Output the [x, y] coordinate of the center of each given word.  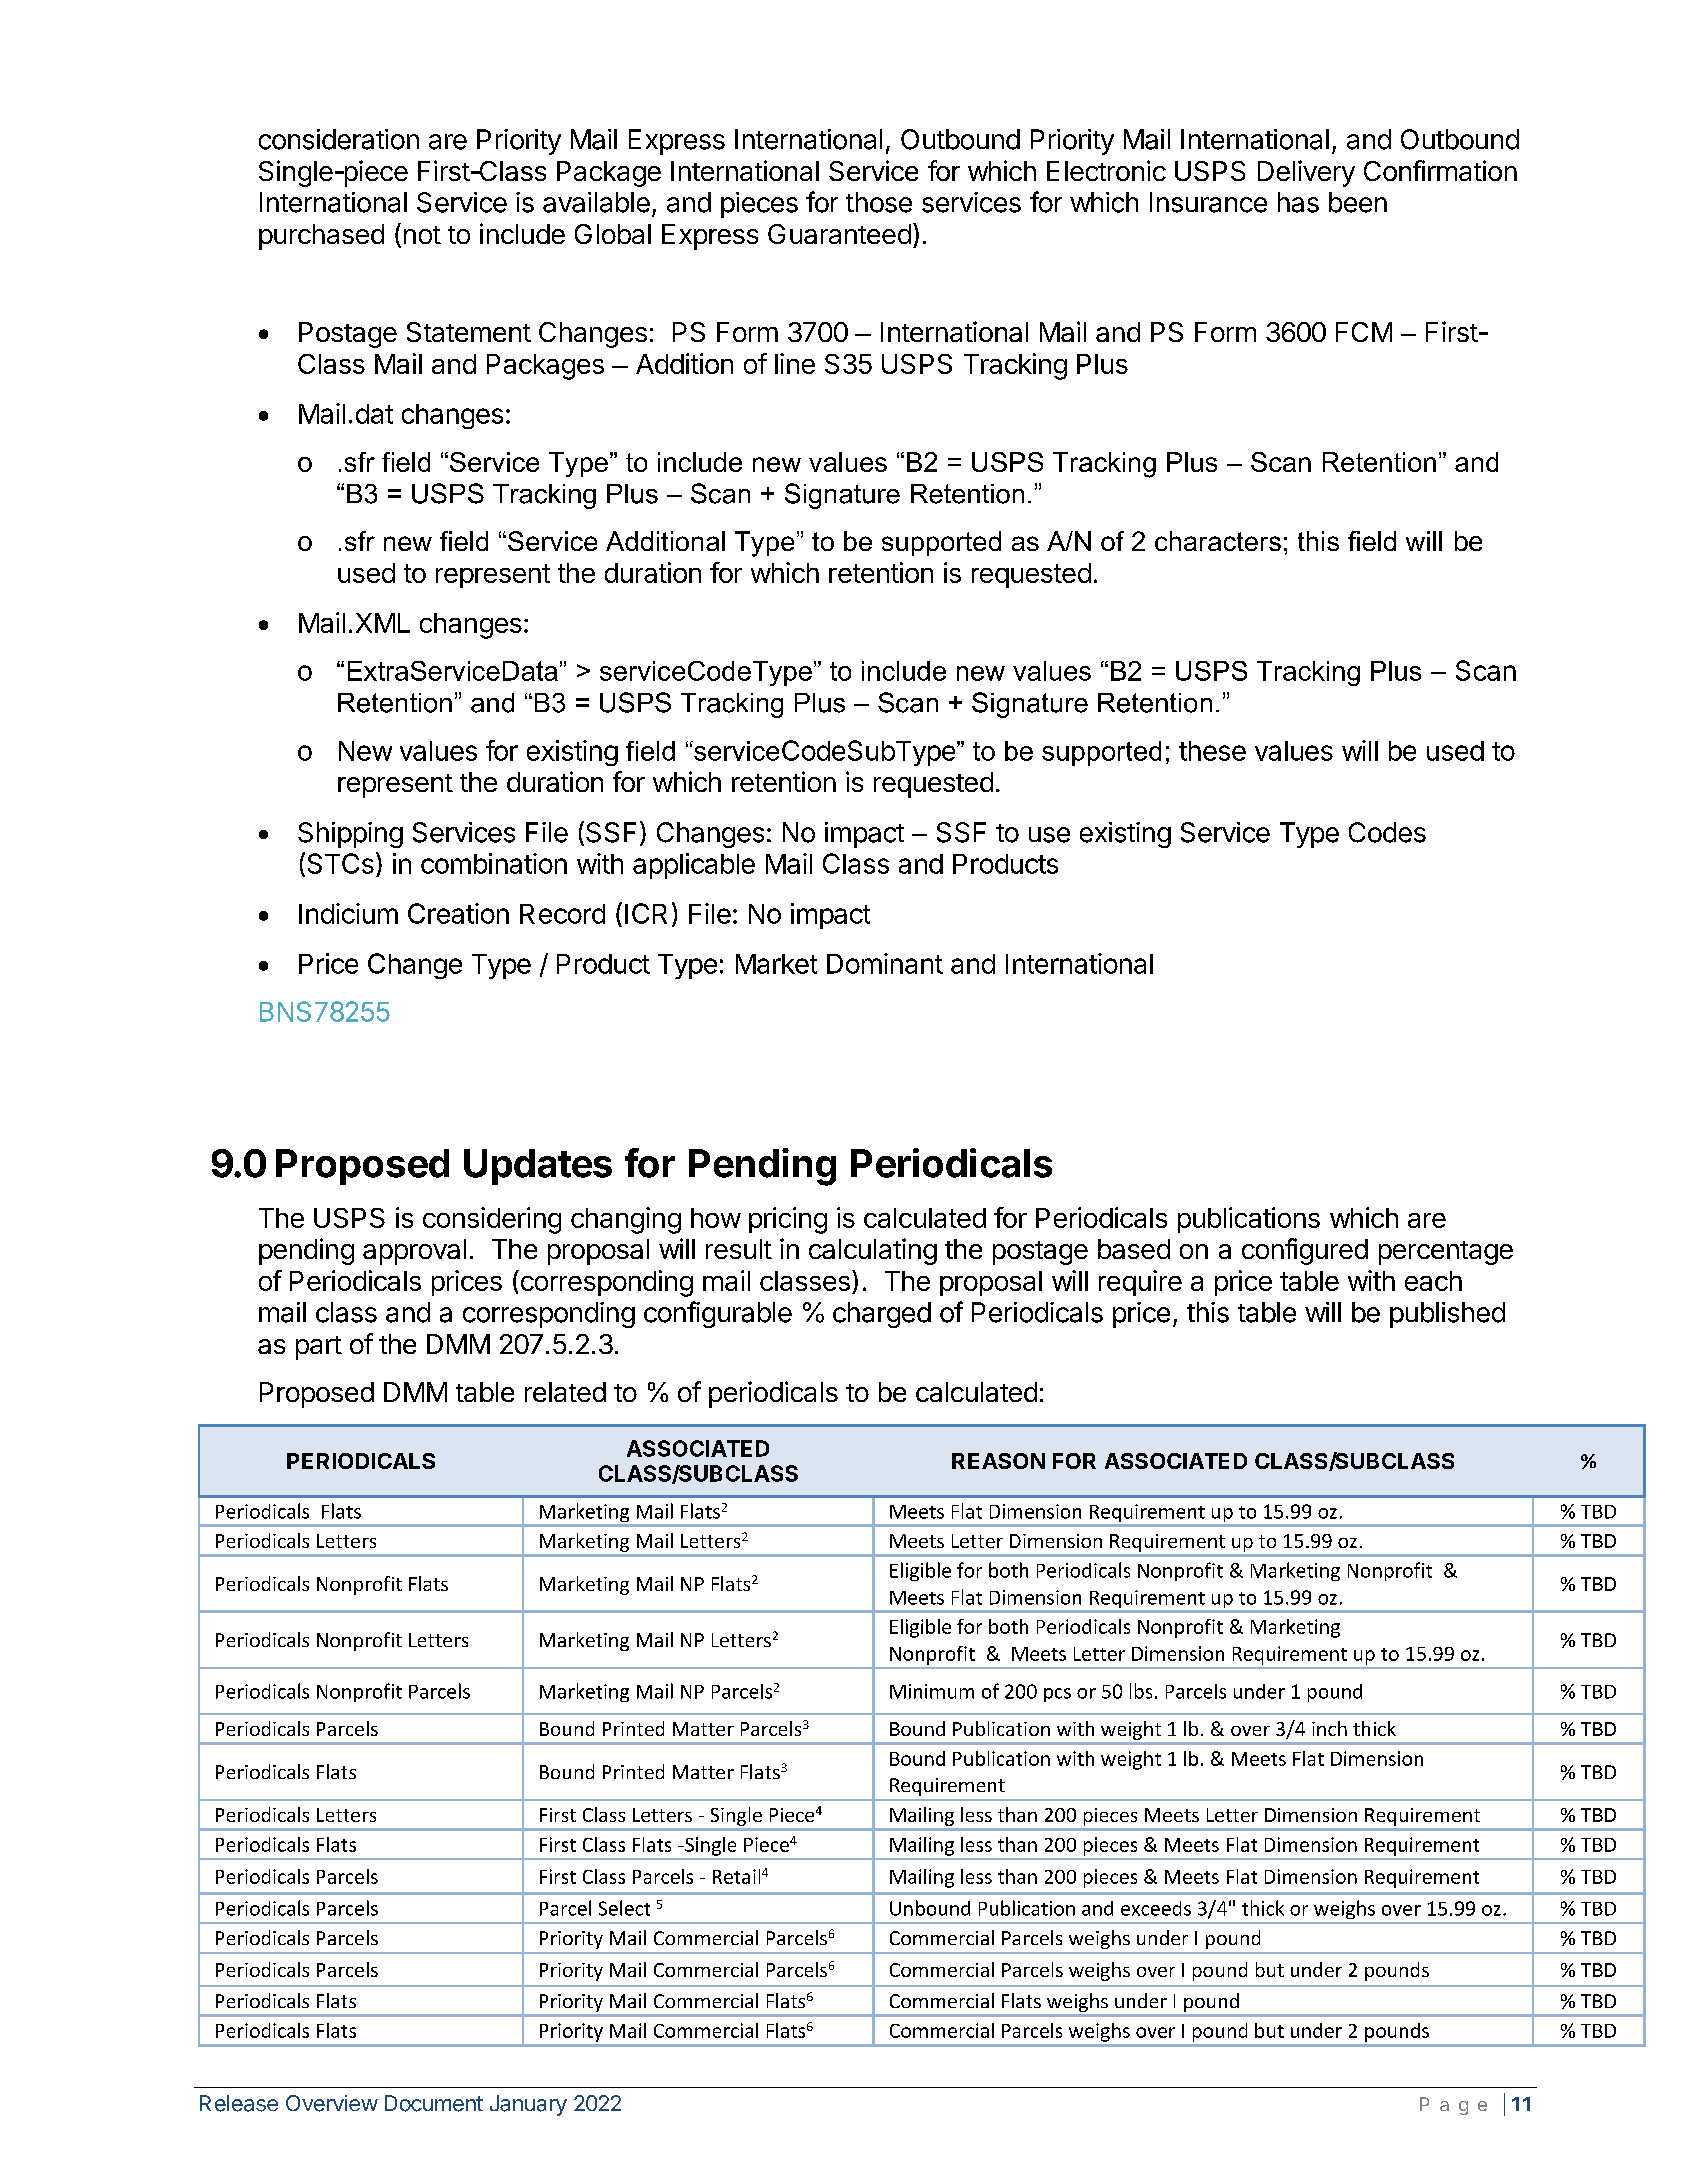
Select [624, 1908]
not [422, 235]
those [879, 202]
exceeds [1156, 1908]
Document [434, 2103]
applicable [694, 866]
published [1447, 1315]
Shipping [350, 835]
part [319, 1348]
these [1212, 751]
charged [882, 1315]
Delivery [1306, 173]
